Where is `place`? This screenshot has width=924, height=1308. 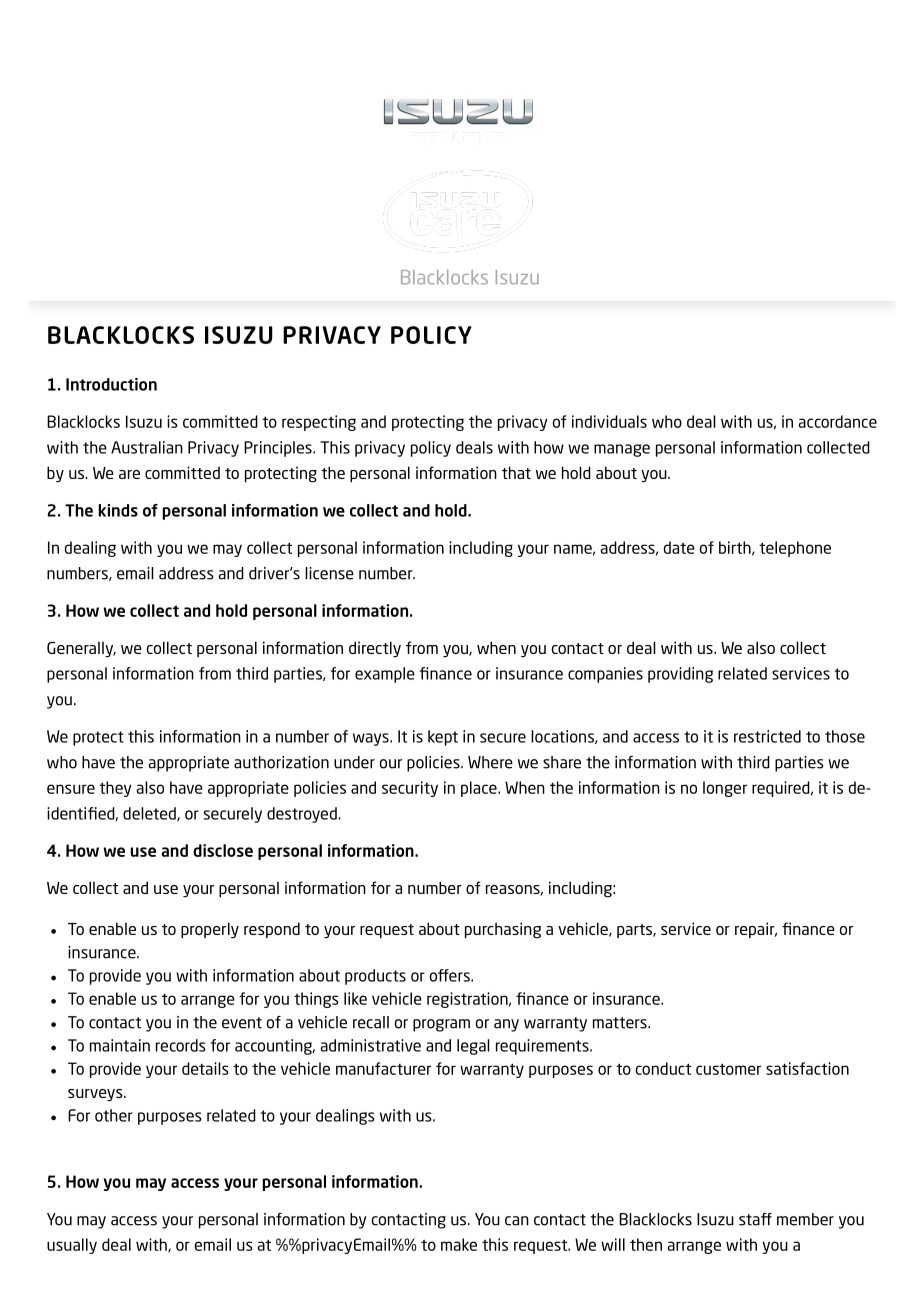 place is located at coordinates (480, 789).
